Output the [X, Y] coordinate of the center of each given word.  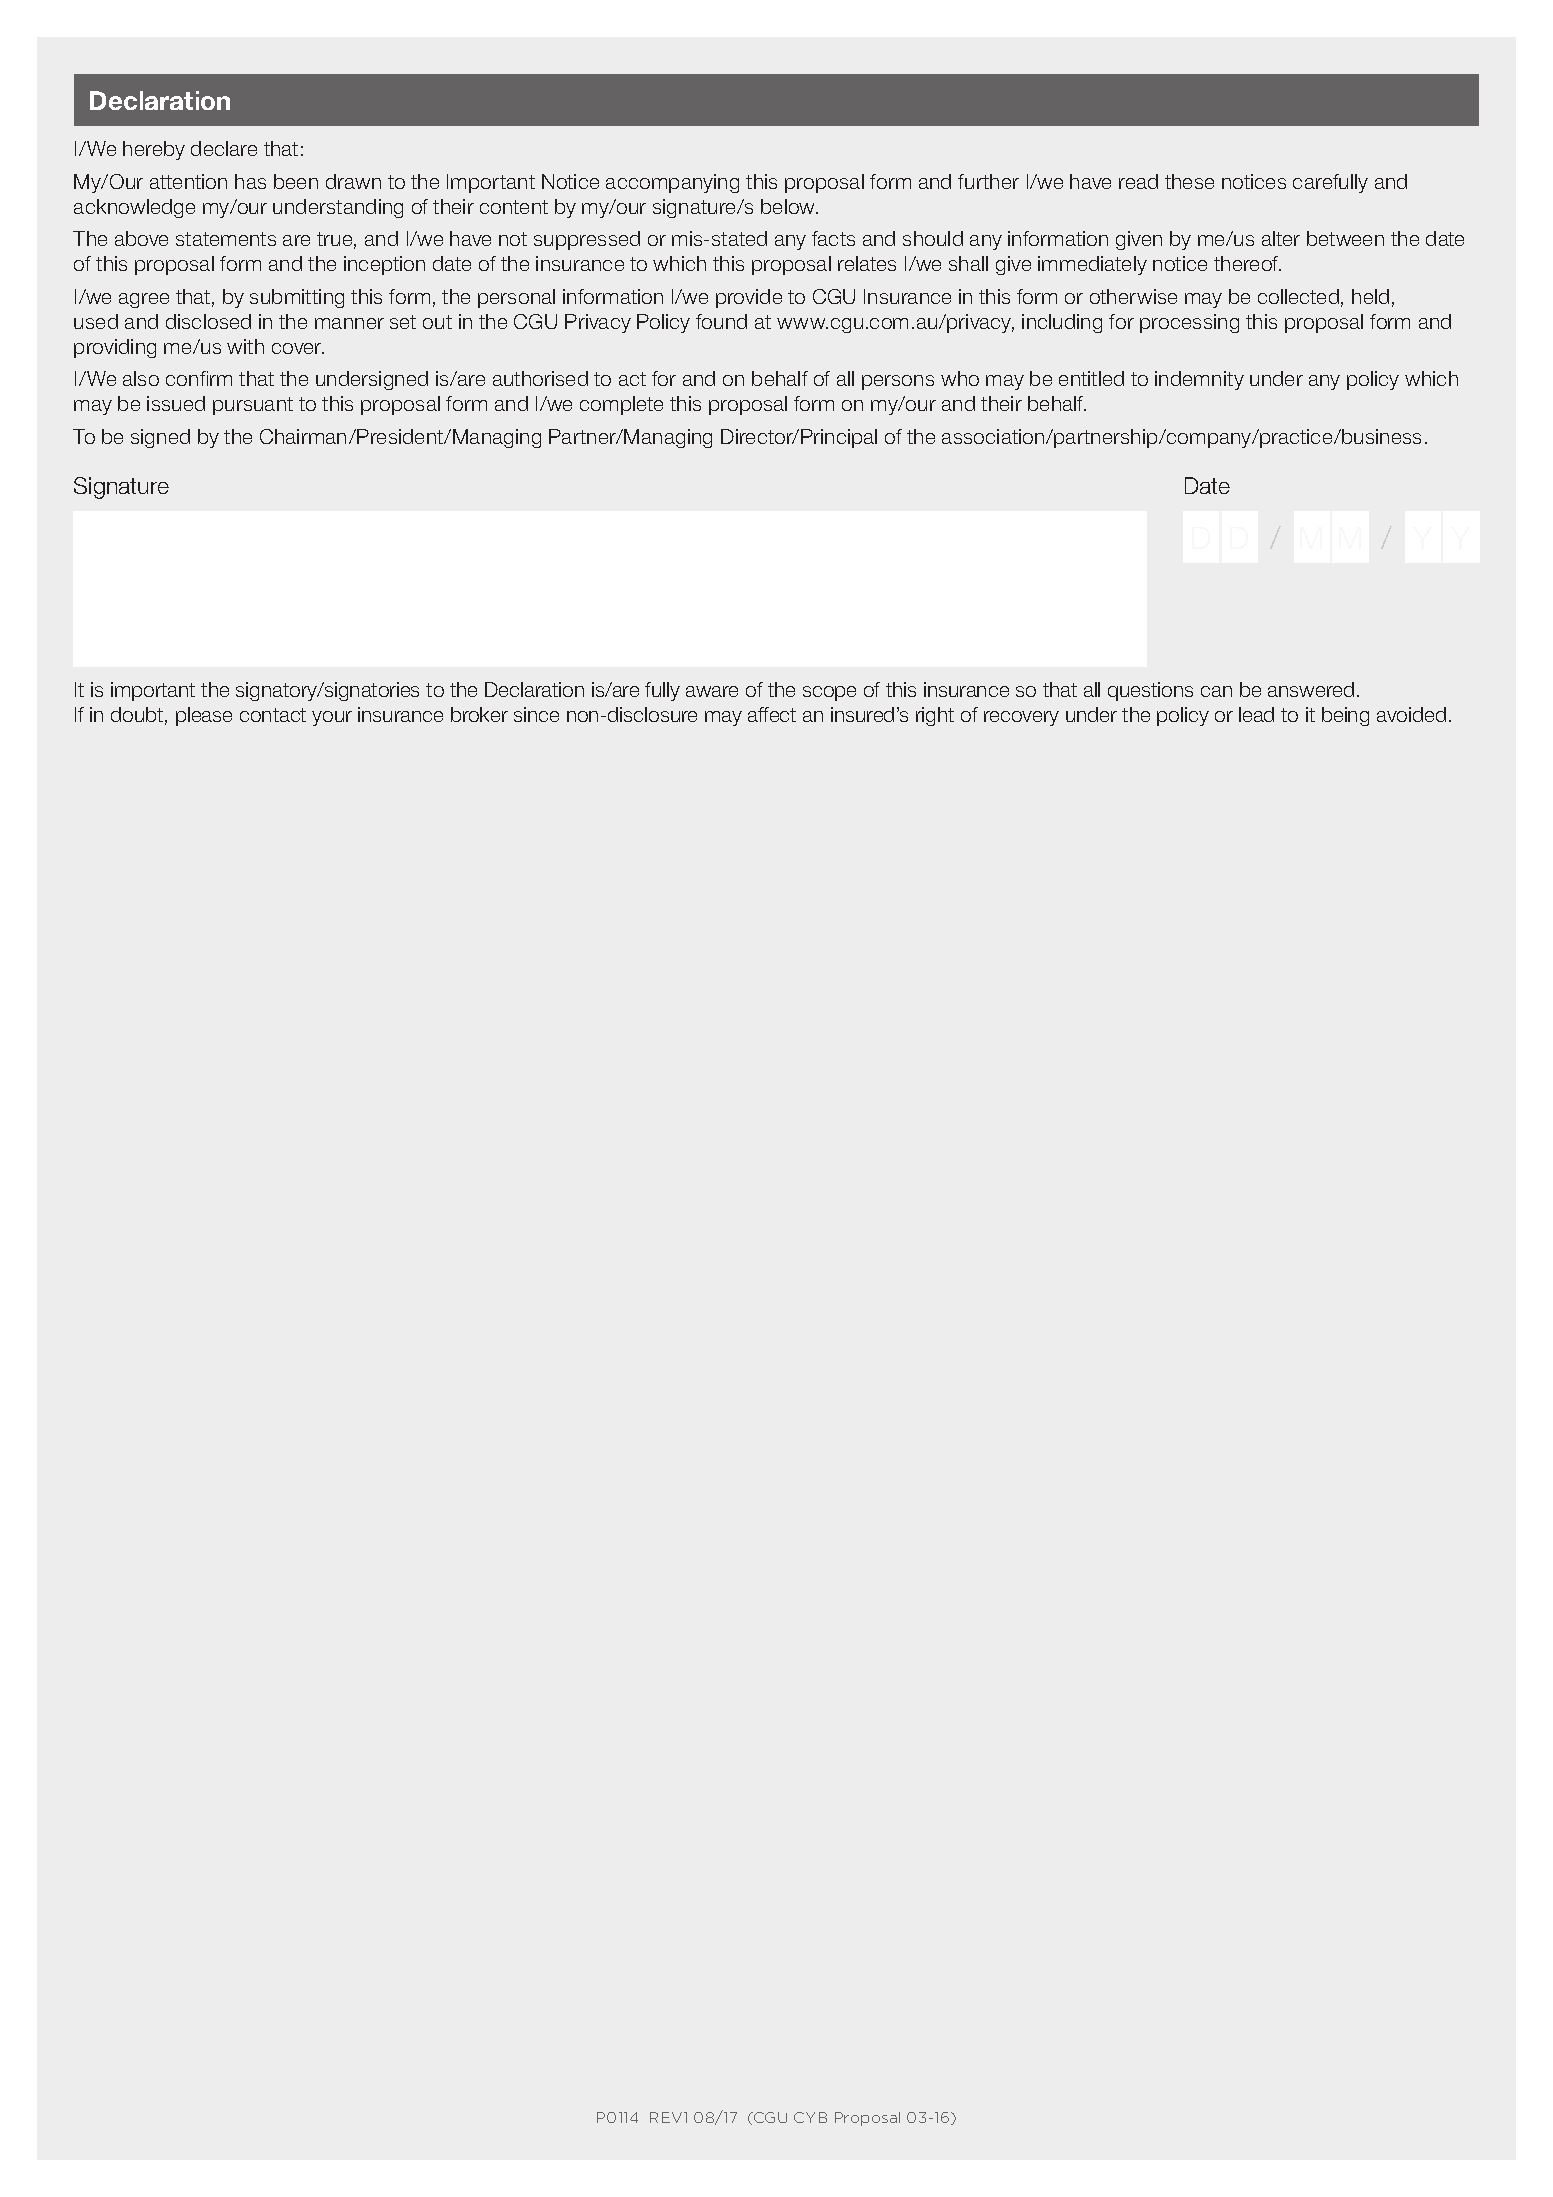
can [1216, 691]
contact [273, 715]
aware [712, 691]
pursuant [253, 406]
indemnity [1199, 380]
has [250, 181]
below [789, 206]
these [1189, 181]
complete [621, 405]
